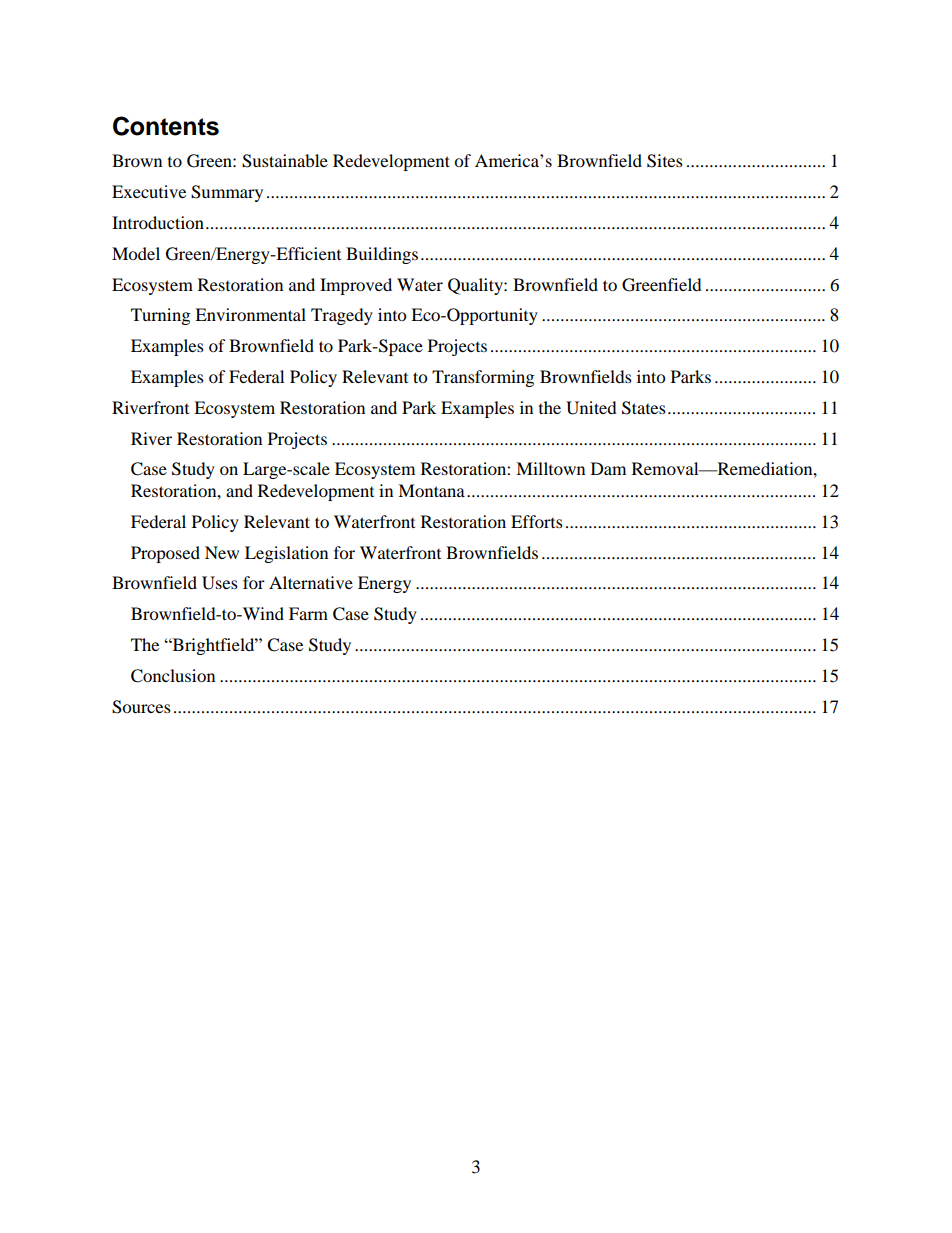  I want to click on Conclusion, so click(173, 676).
